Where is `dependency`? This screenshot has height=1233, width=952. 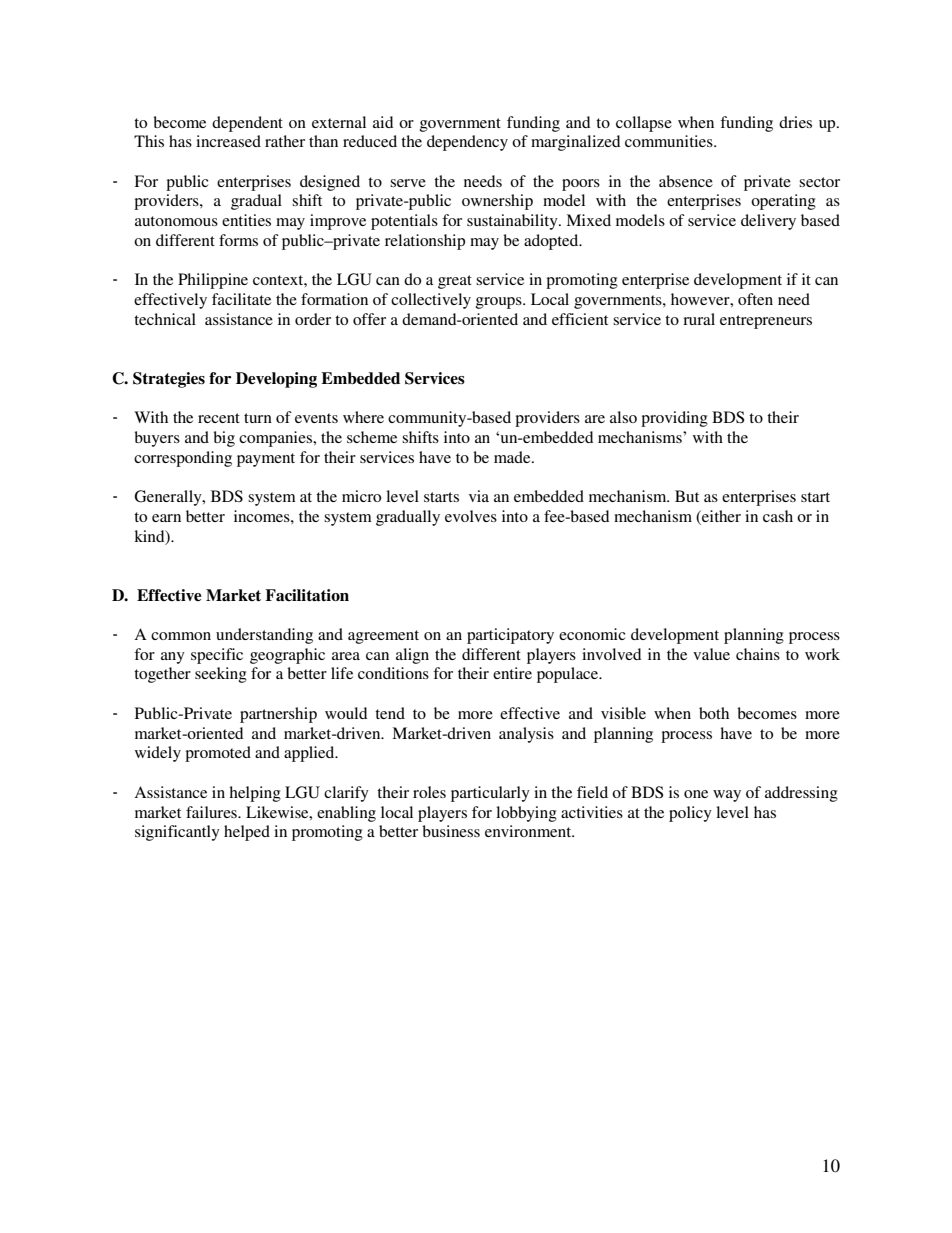 dependency is located at coordinates (467, 143).
